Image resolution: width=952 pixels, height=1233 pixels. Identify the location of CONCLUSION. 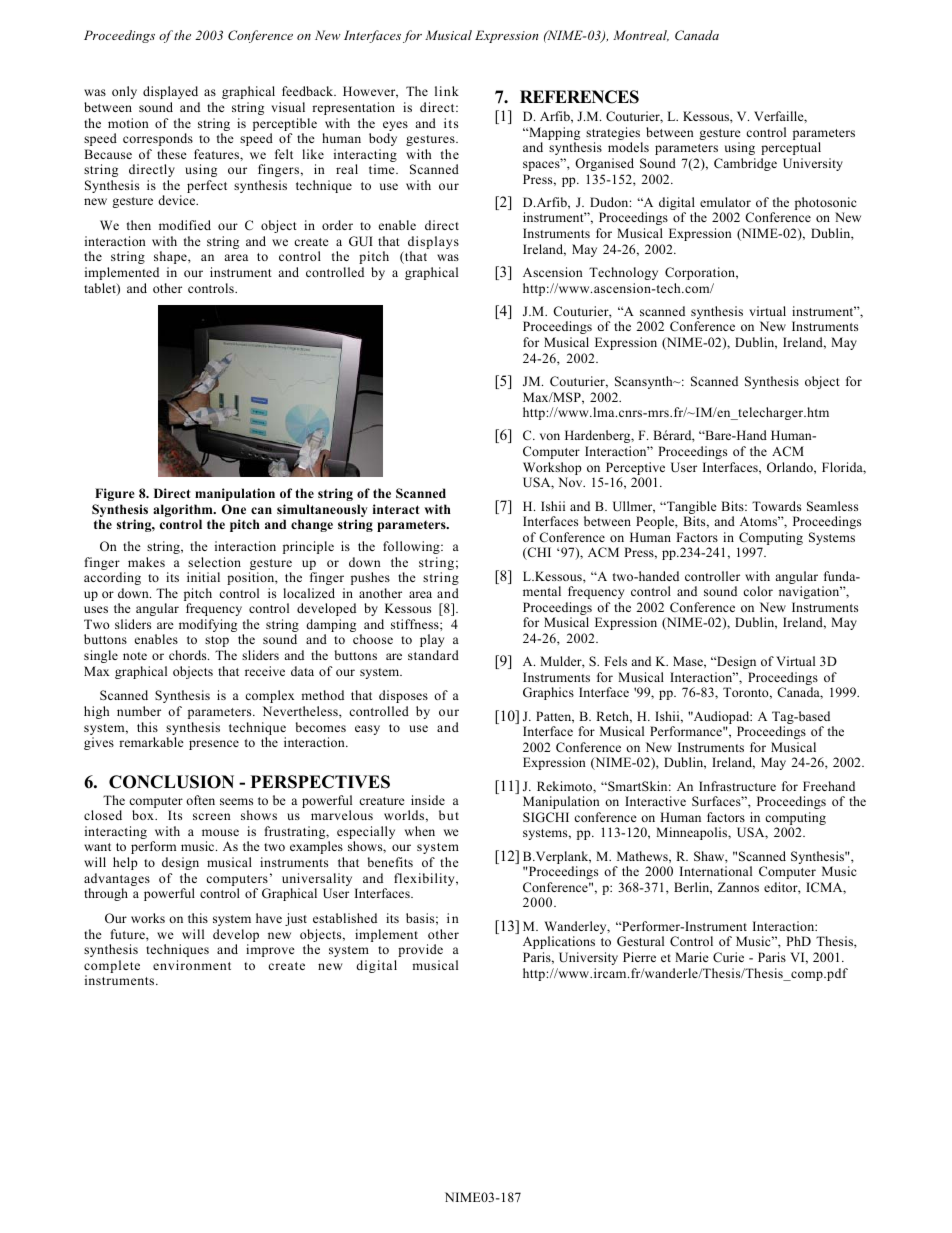
(171, 782).
